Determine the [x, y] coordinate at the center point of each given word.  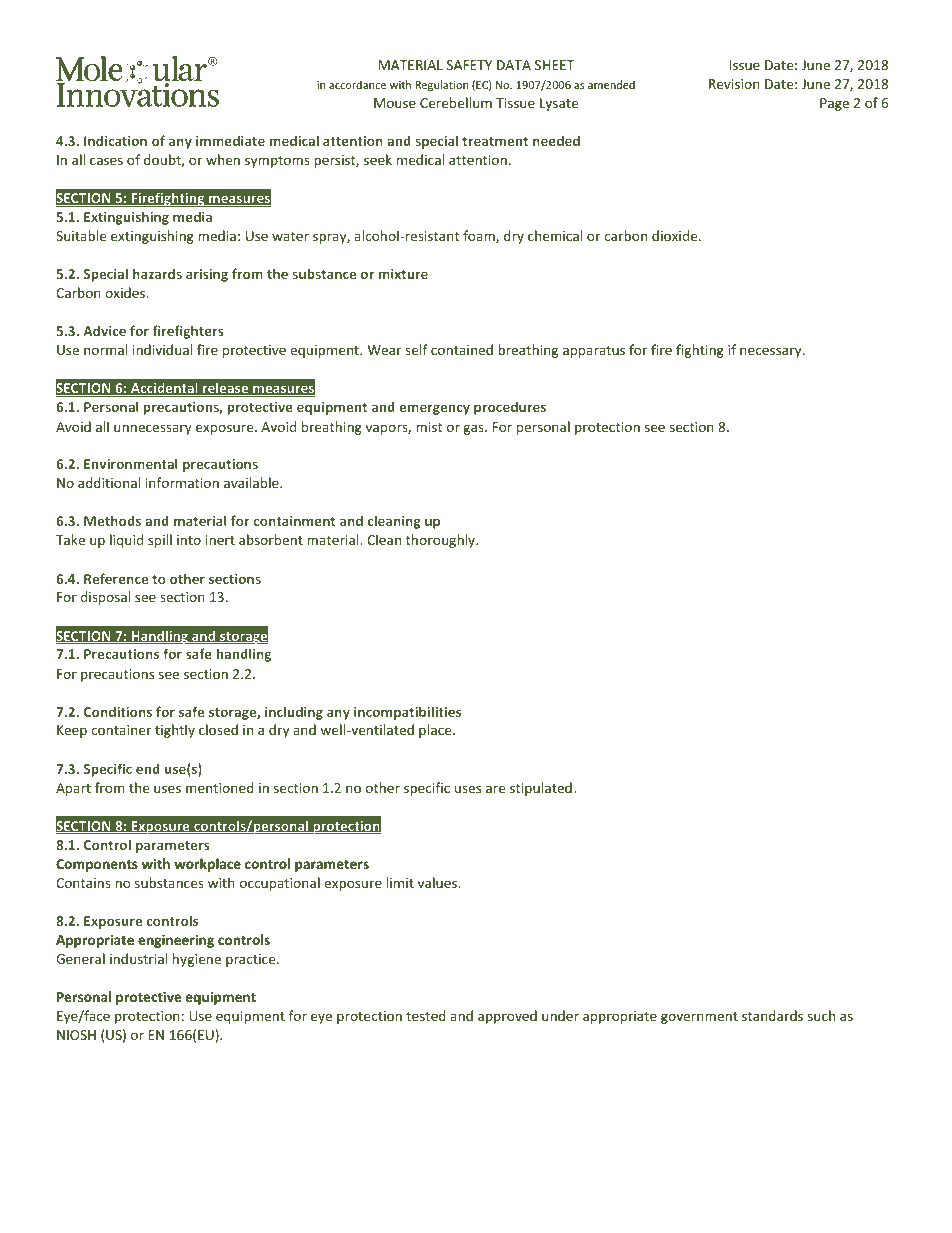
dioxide [676, 235]
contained [462, 349]
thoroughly [441, 541]
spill [160, 541]
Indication [115, 140]
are [495, 789]
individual [162, 349]
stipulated [541, 789]
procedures [510, 408]
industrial [138, 958]
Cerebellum [456, 102]
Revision [734, 84]
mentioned [220, 787]
